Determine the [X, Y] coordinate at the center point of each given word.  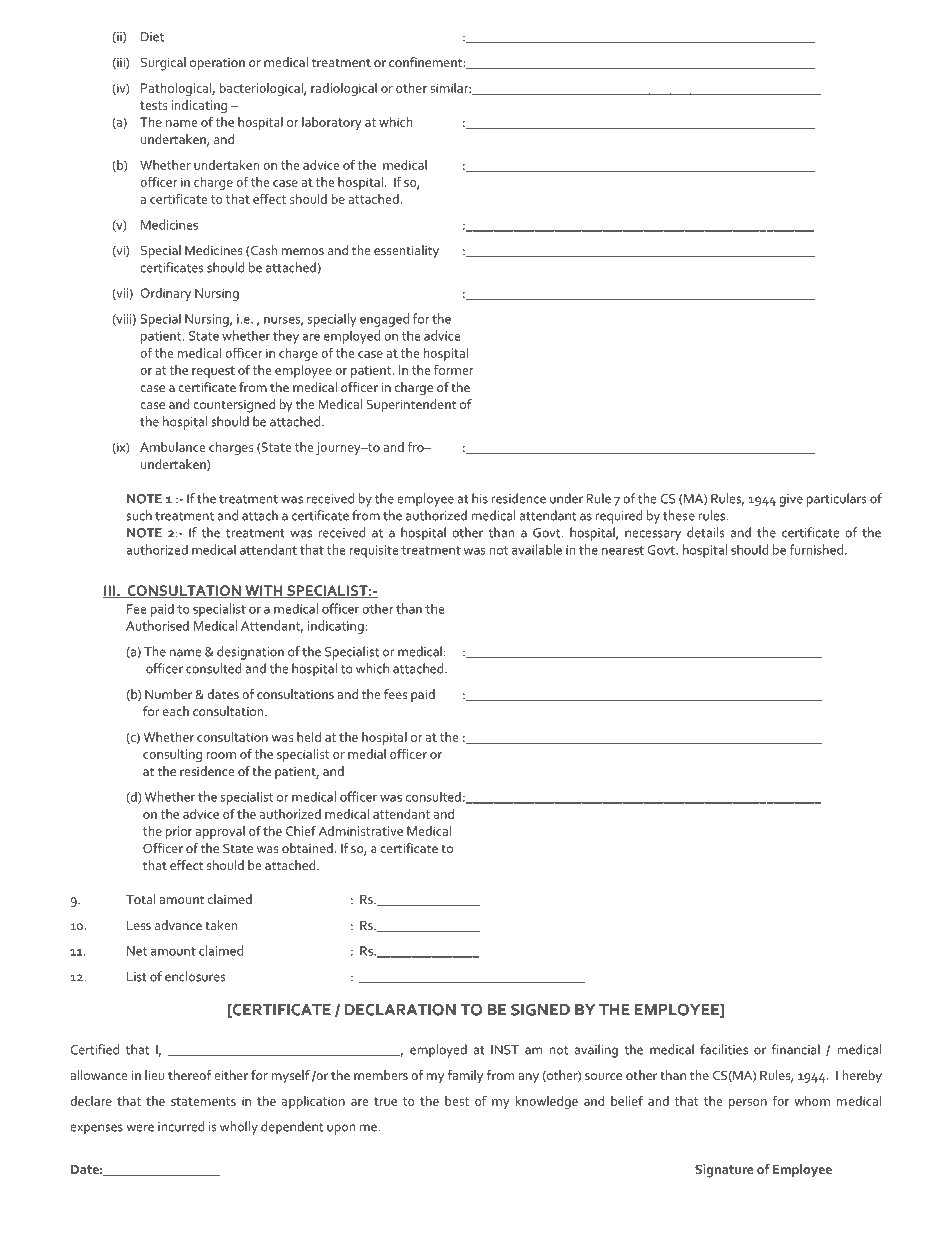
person [748, 1104]
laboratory [332, 123]
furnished [816, 549]
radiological [344, 89]
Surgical [163, 64]
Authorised [157, 625]
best [457, 1101]
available [537, 549]
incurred [181, 1126]
